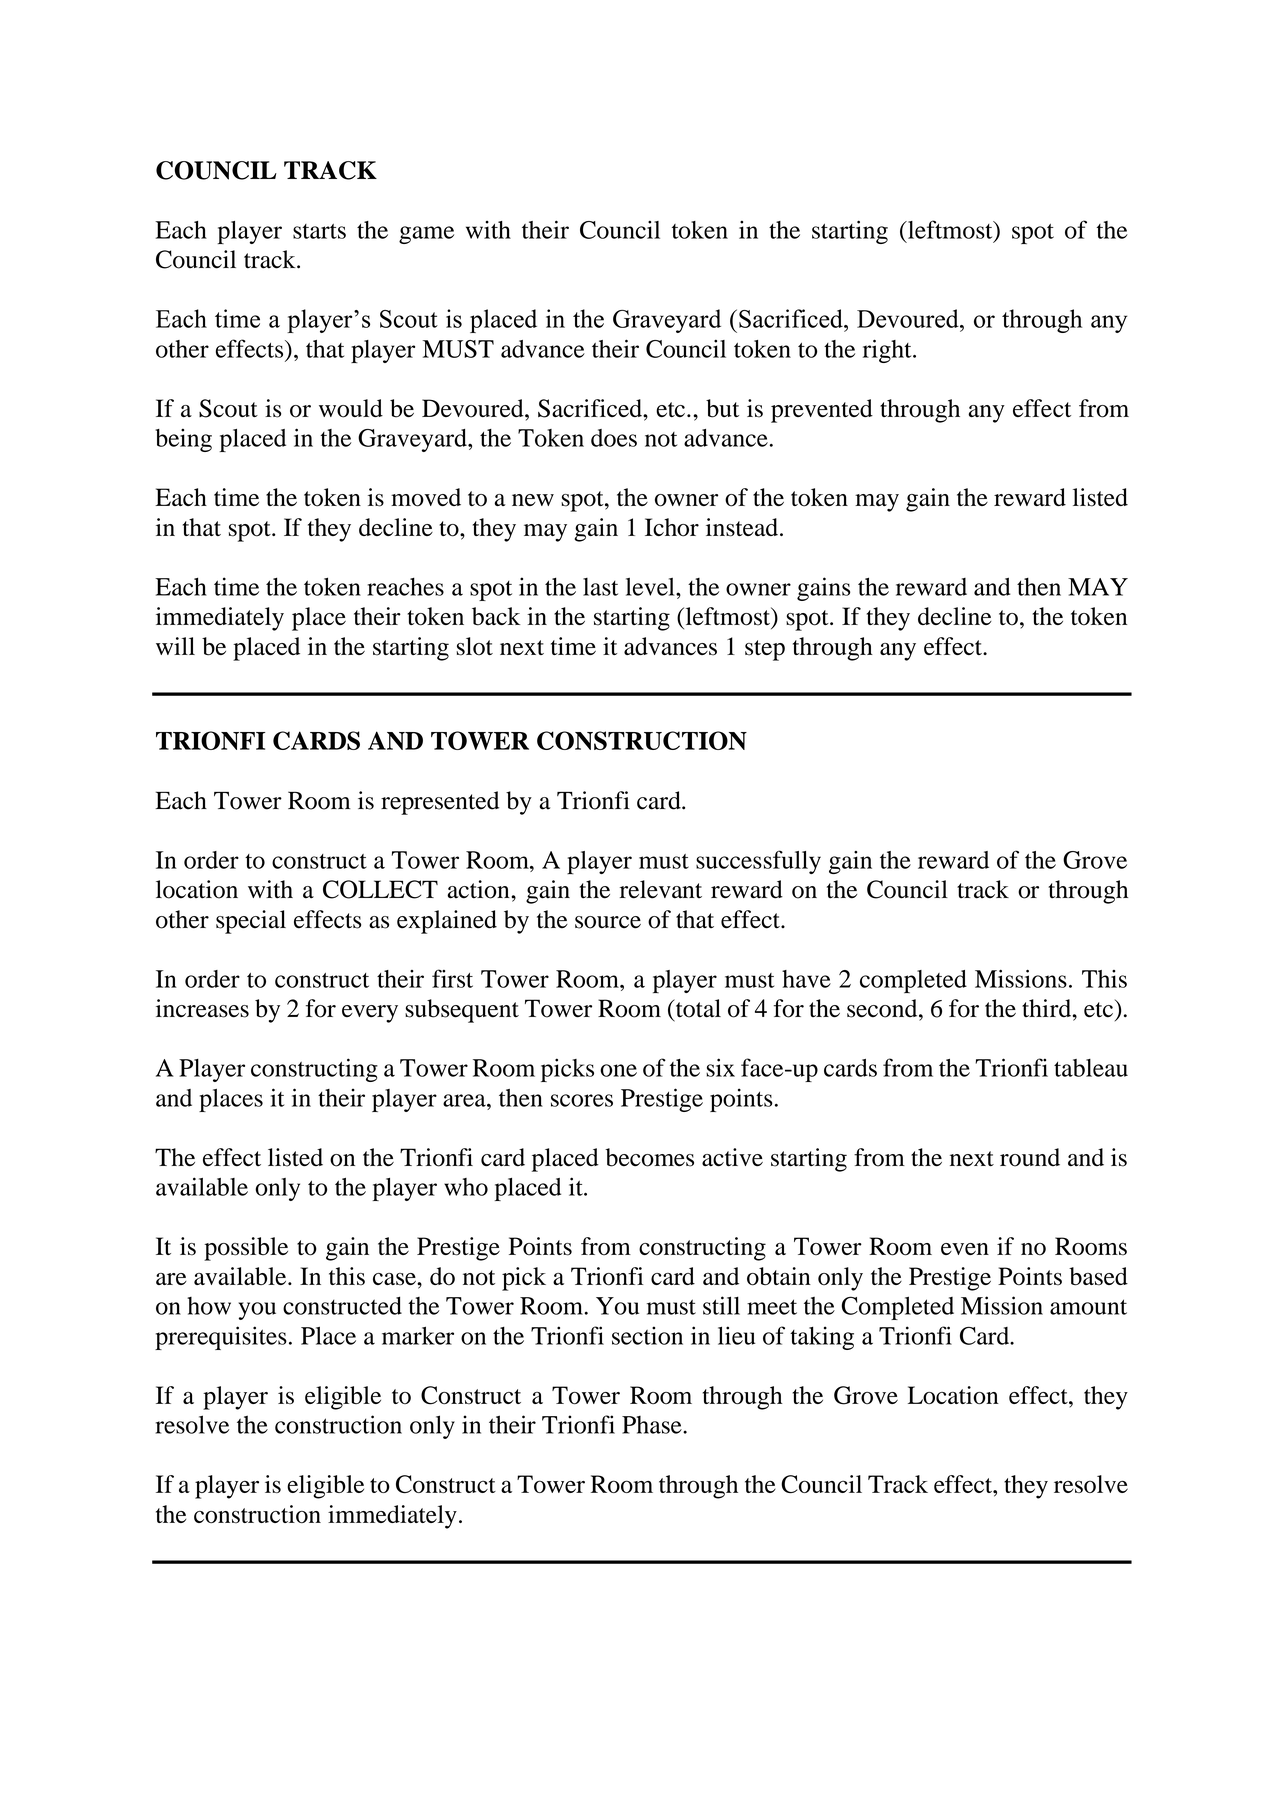  I want to click on COLLECT, so click(380, 889).
